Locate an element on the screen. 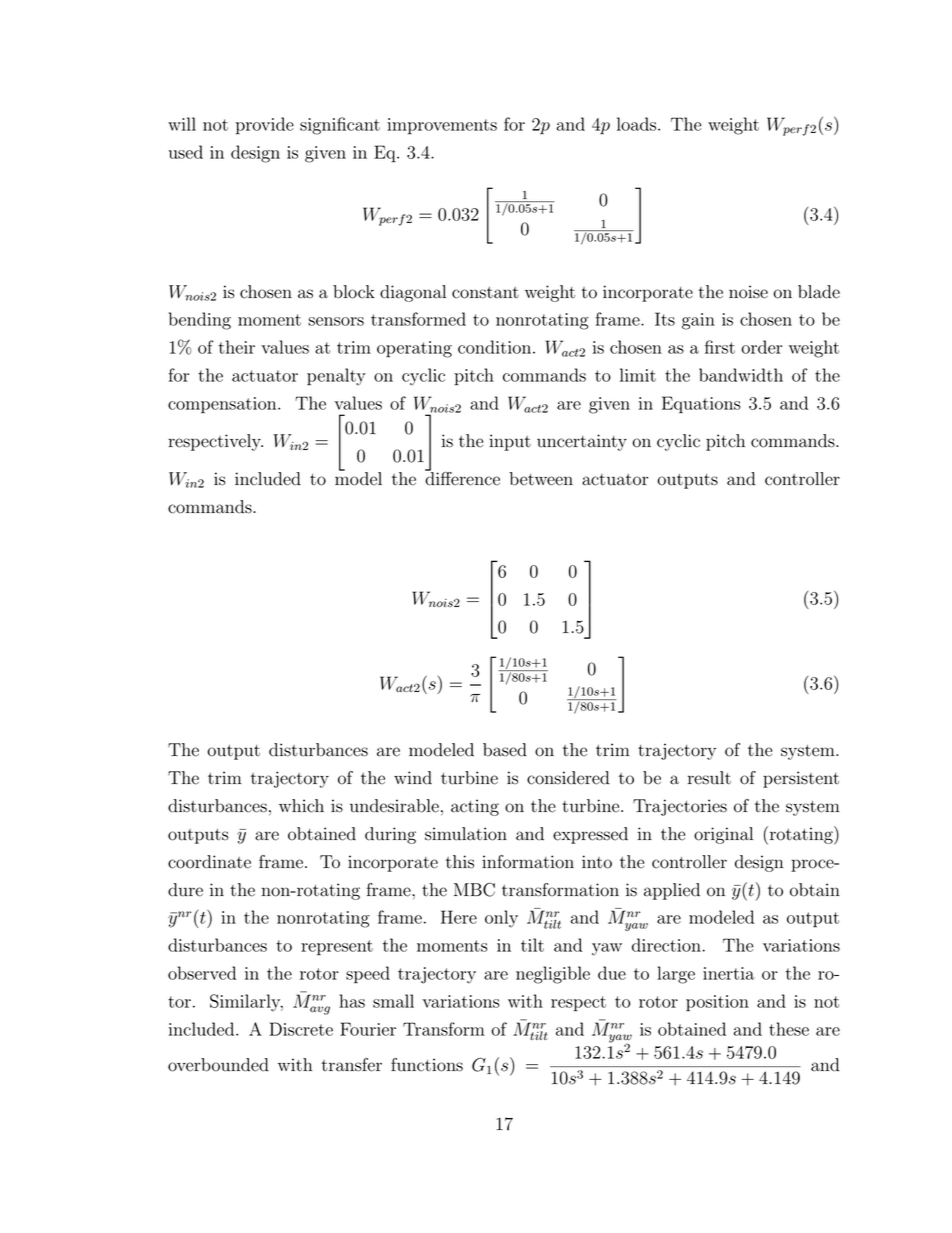 This screenshot has height=1233, width=952. acting is located at coordinates (475, 807).
